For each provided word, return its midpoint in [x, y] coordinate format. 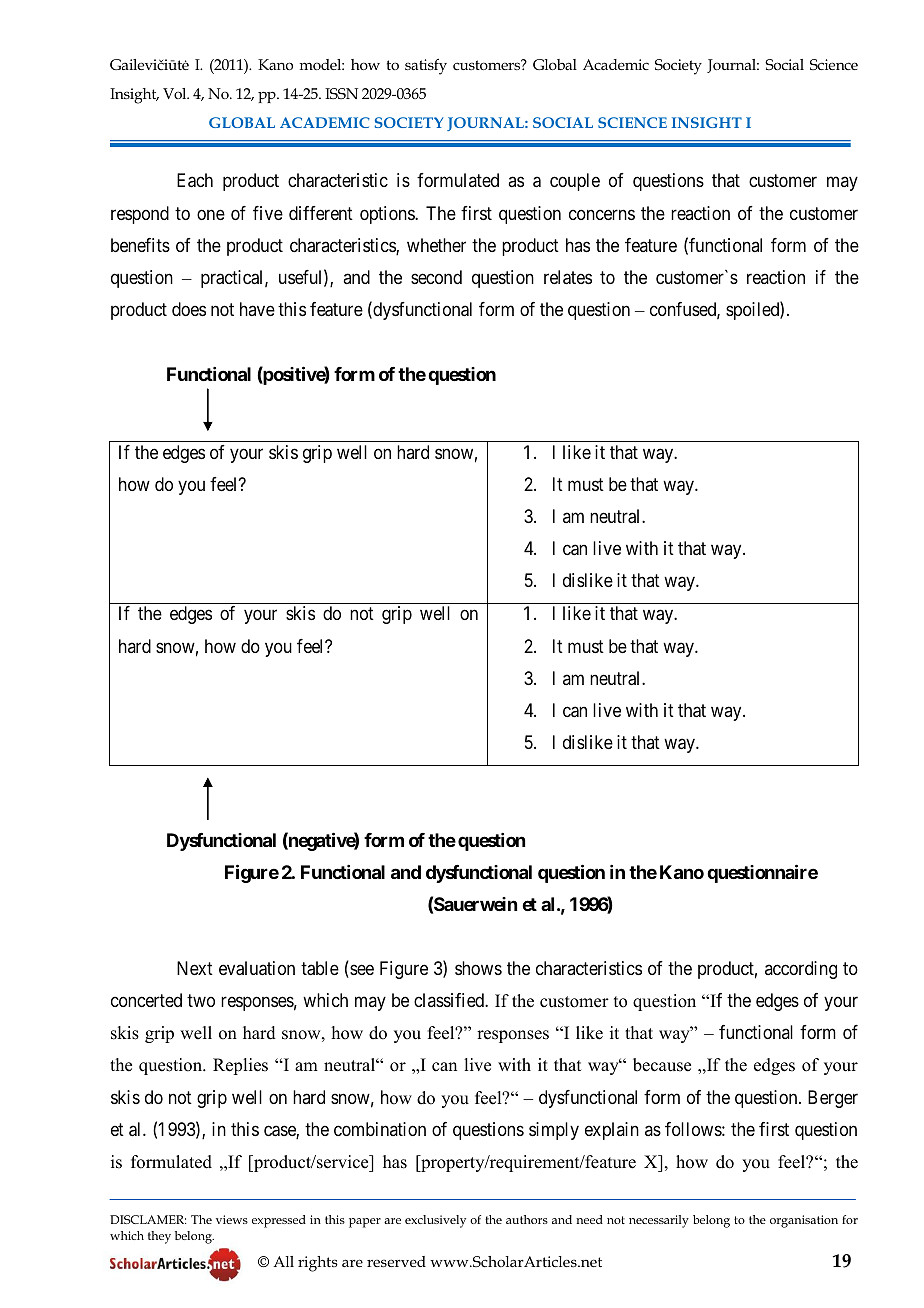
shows [478, 968]
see [361, 971]
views [232, 1219]
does [189, 309]
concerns [602, 214]
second [436, 277]
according [801, 970]
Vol [176, 93]
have [257, 309]
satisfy [426, 67]
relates [568, 277]
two [201, 1000]
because [662, 1065]
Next [195, 968]
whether [436, 245]
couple [575, 182]
